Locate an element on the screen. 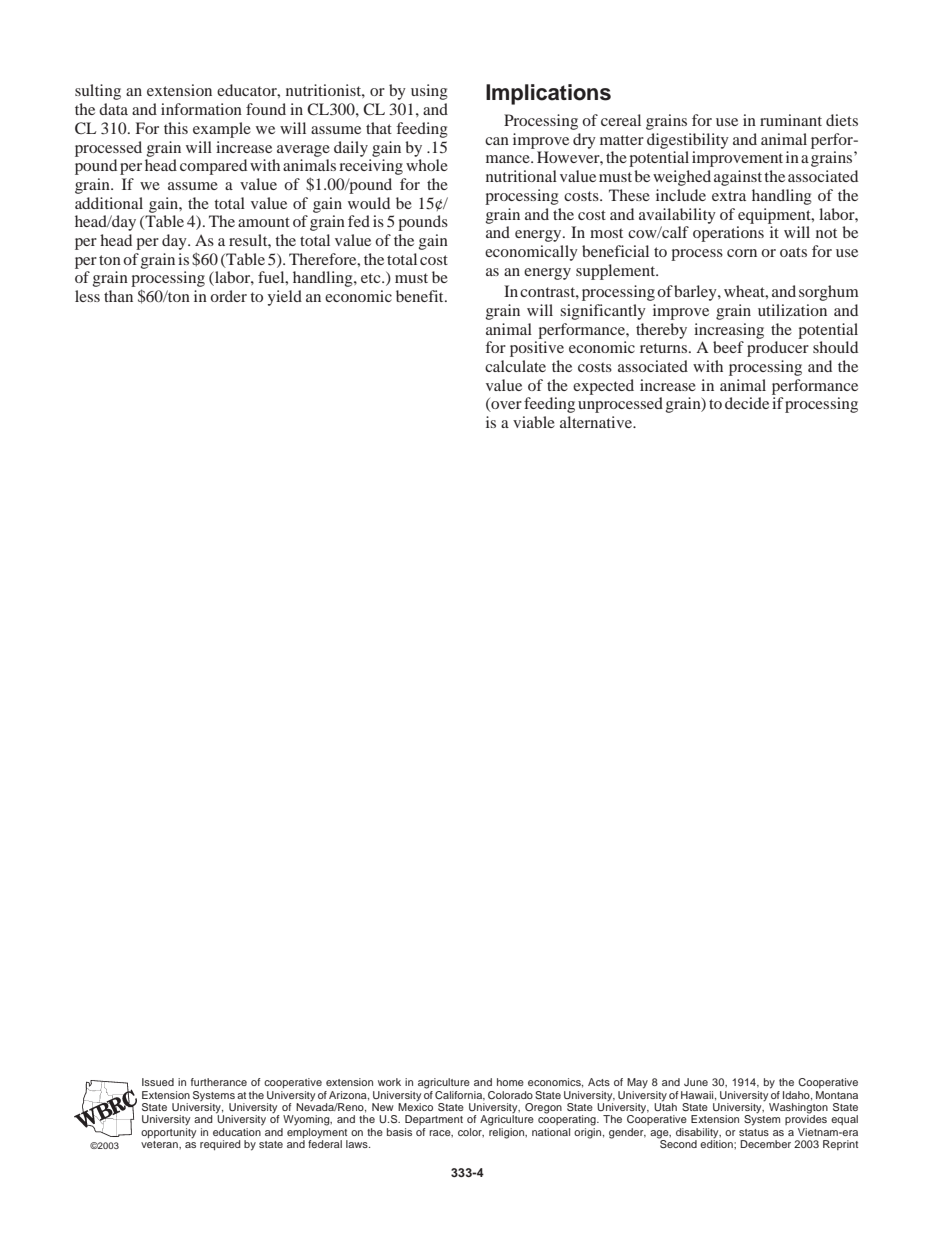 The image size is (952, 1233). decide is located at coordinates (747, 403).
